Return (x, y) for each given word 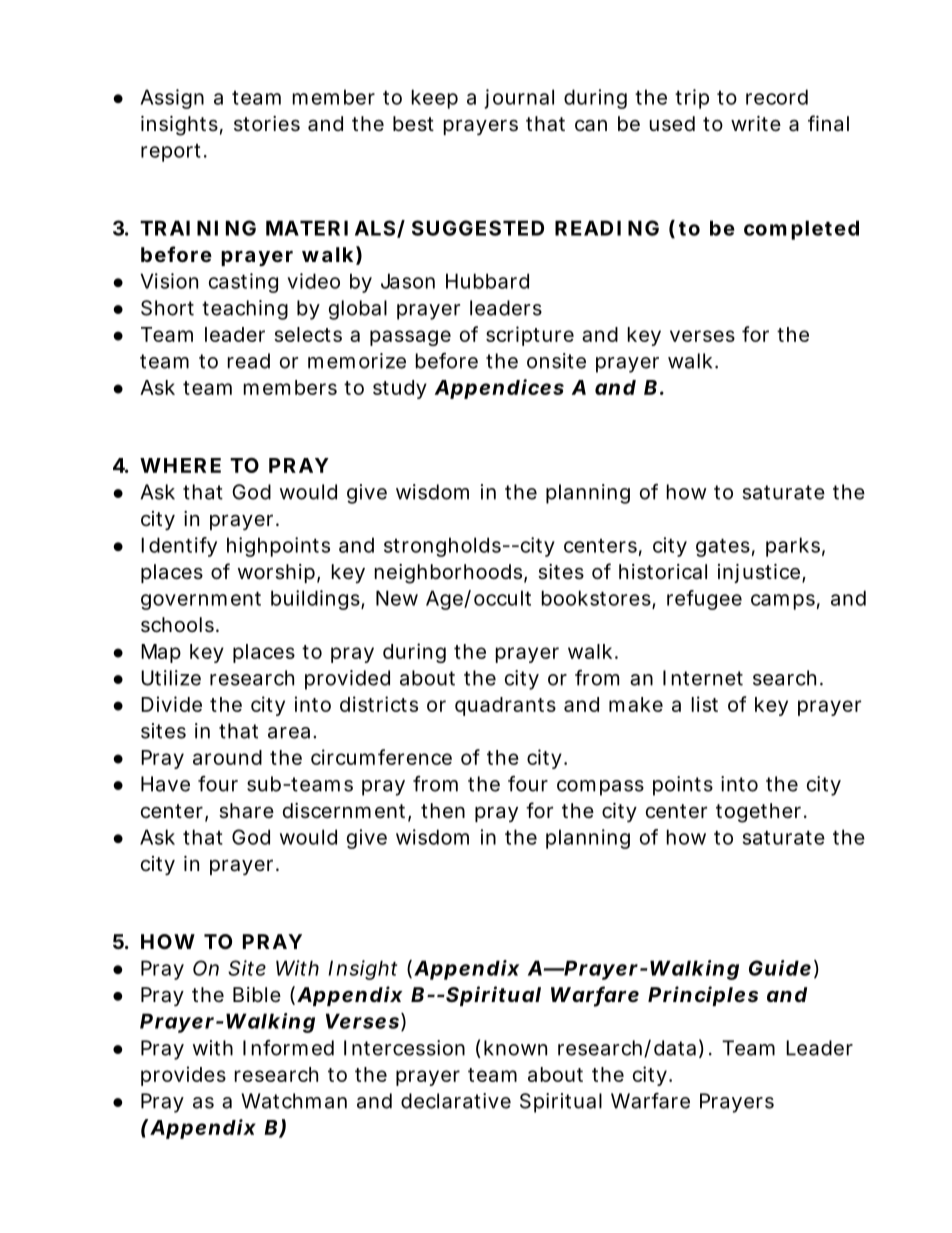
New (397, 598)
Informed (288, 1048)
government (201, 601)
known (515, 1048)
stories (267, 124)
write (756, 123)
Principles (703, 996)
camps (783, 602)
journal (519, 99)
